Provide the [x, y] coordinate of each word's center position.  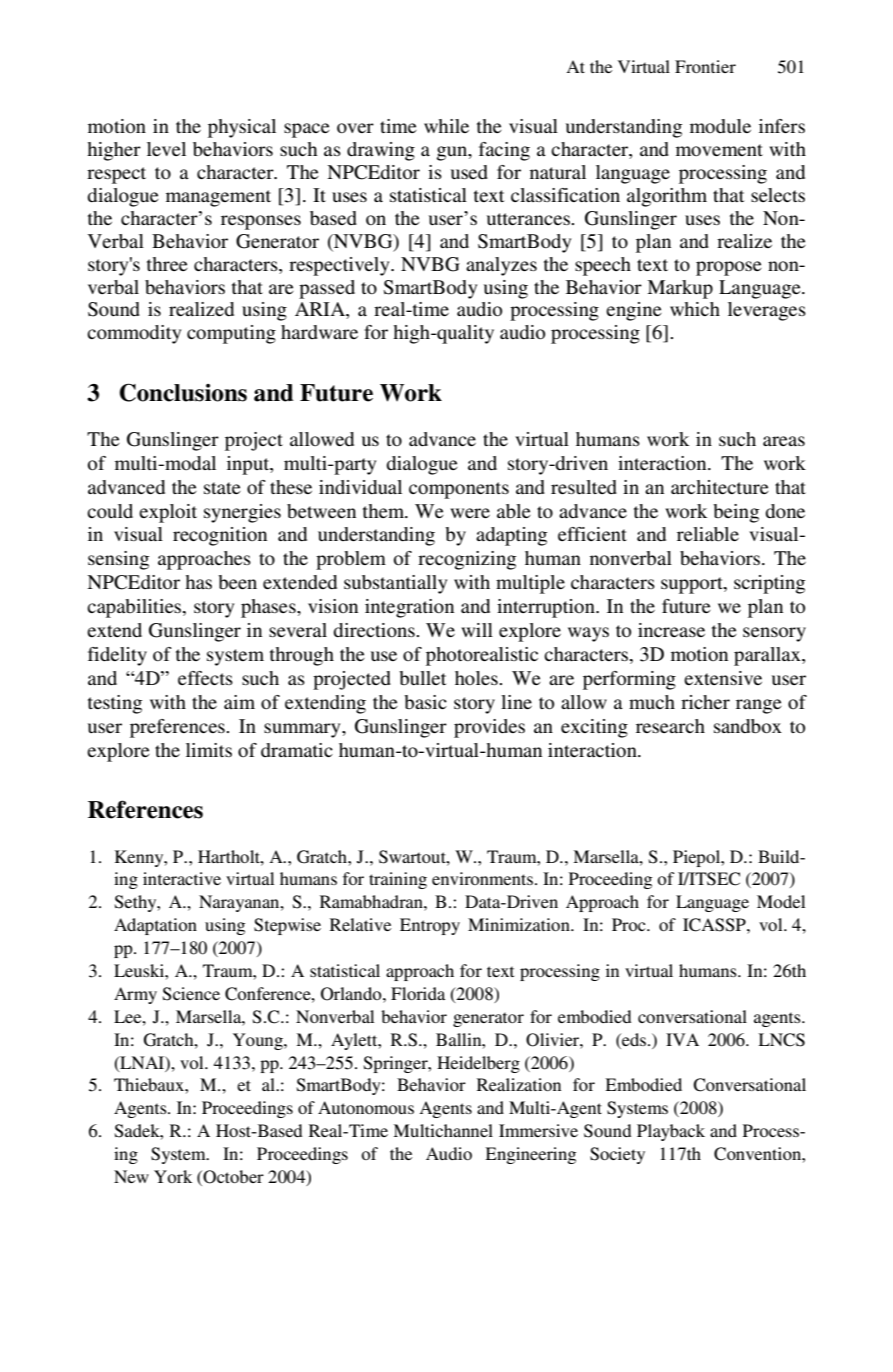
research [670, 726]
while [446, 126]
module [720, 126]
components [459, 490]
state [222, 488]
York [173, 1176]
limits [209, 750]
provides [489, 728]
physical [242, 128]
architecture [720, 487]
